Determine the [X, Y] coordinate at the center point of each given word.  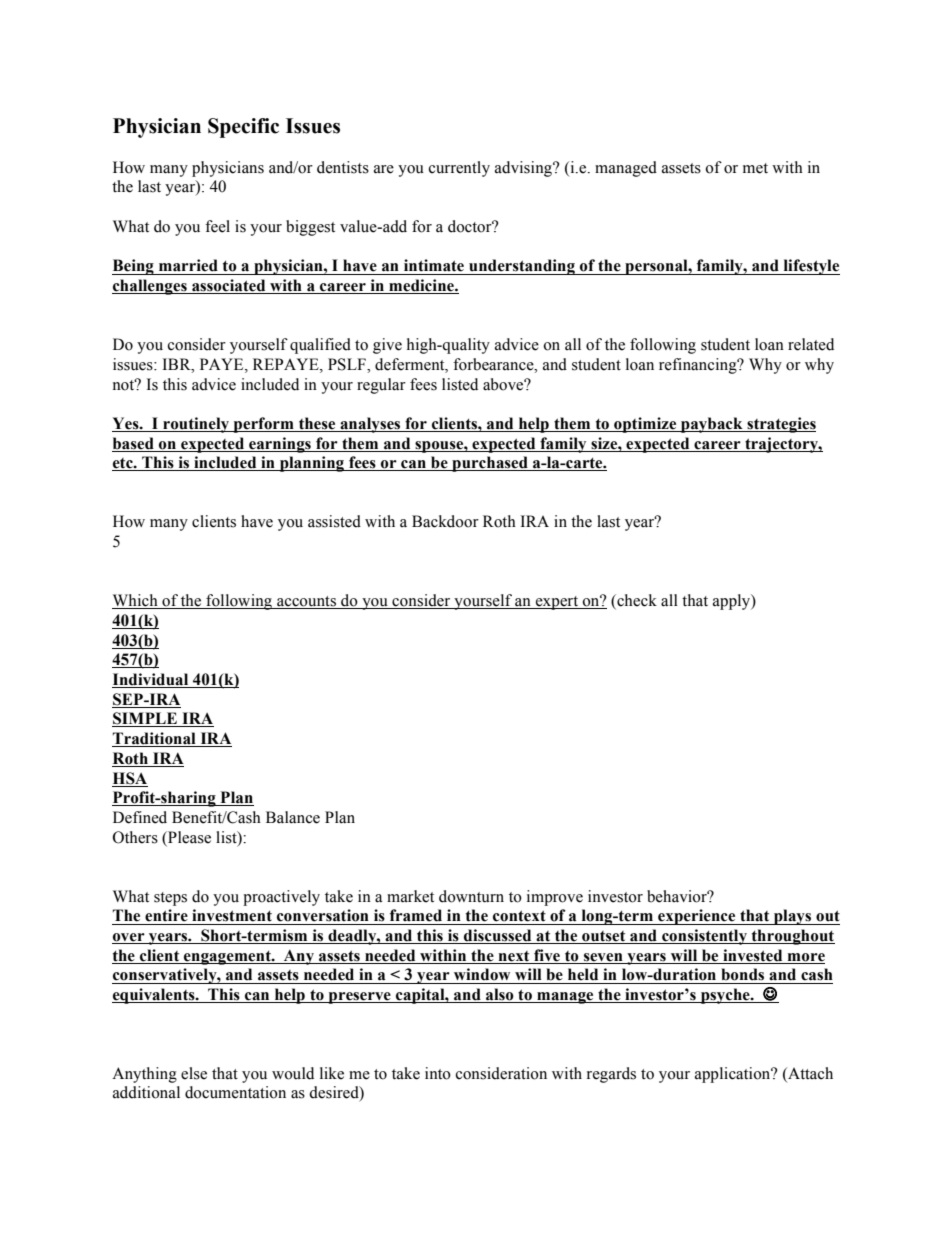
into [438, 1073]
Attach [809, 1073]
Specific [243, 128]
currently [459, 169]
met [755, 168]
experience [697, 917]
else [194, 1073]
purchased [490, 464]
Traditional [155, 739]
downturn [471, 896]
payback [712, 425]
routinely [196, 425]
